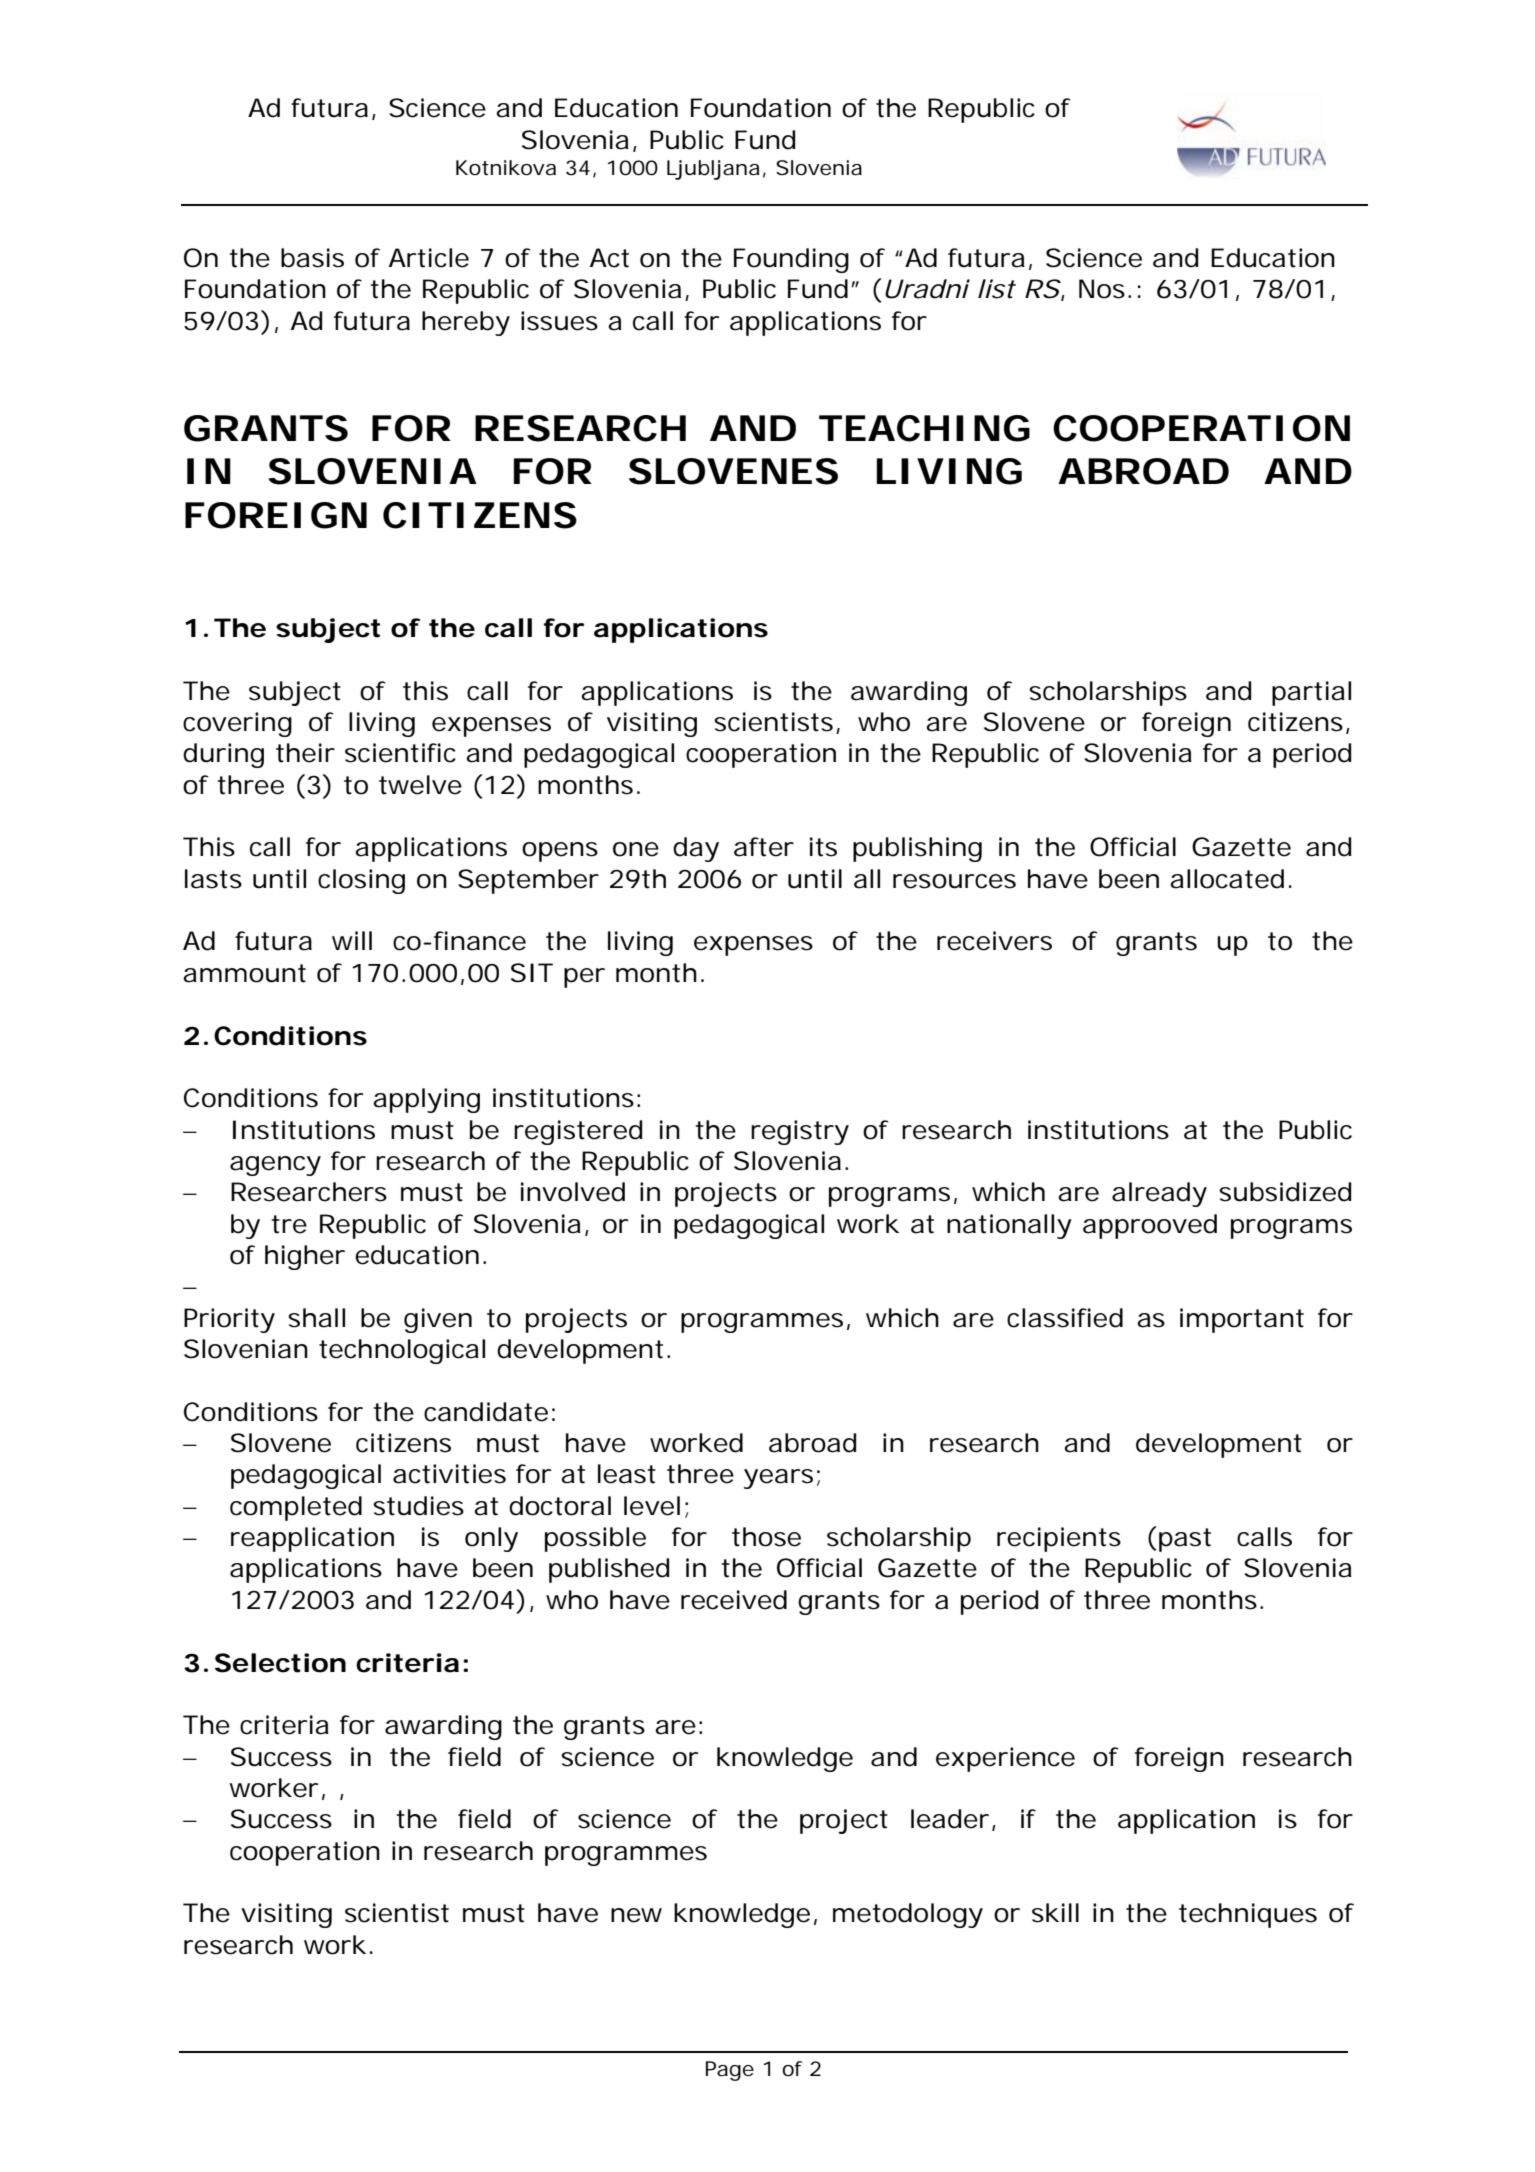 The width and height of the screenshot is (1535, 2172). I want to click on shall, so click(316, 1318).
